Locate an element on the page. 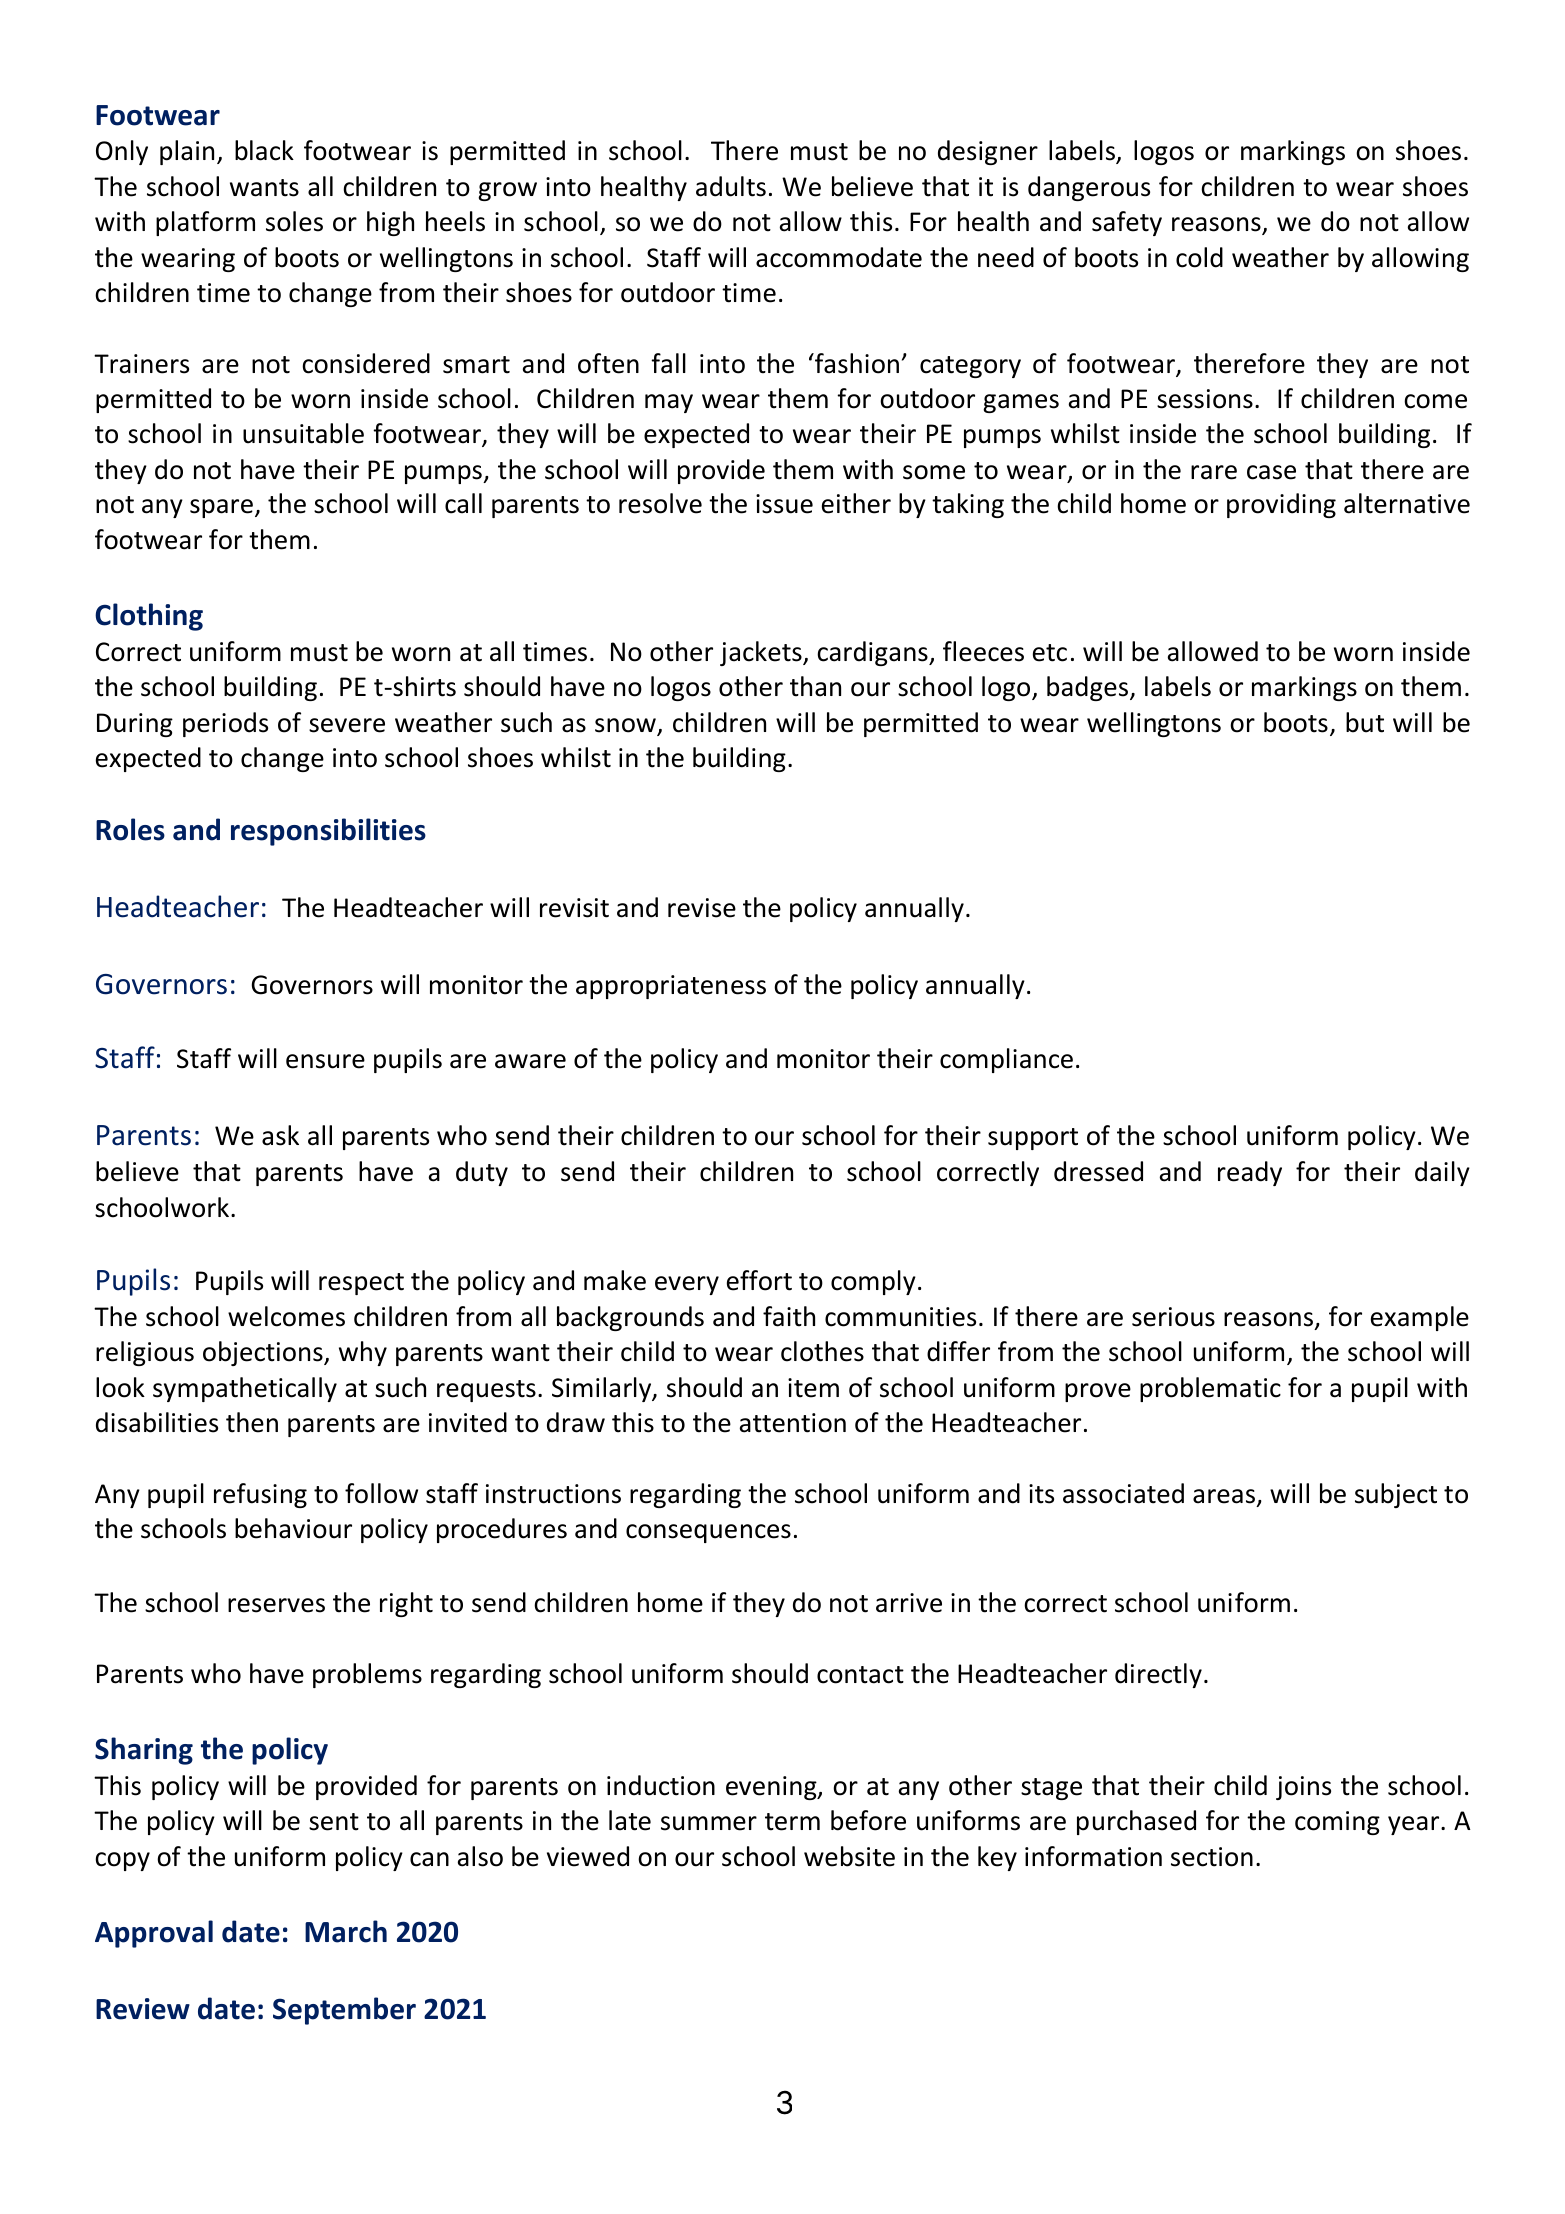  problematic is located at coordinates (1210, 1389).
